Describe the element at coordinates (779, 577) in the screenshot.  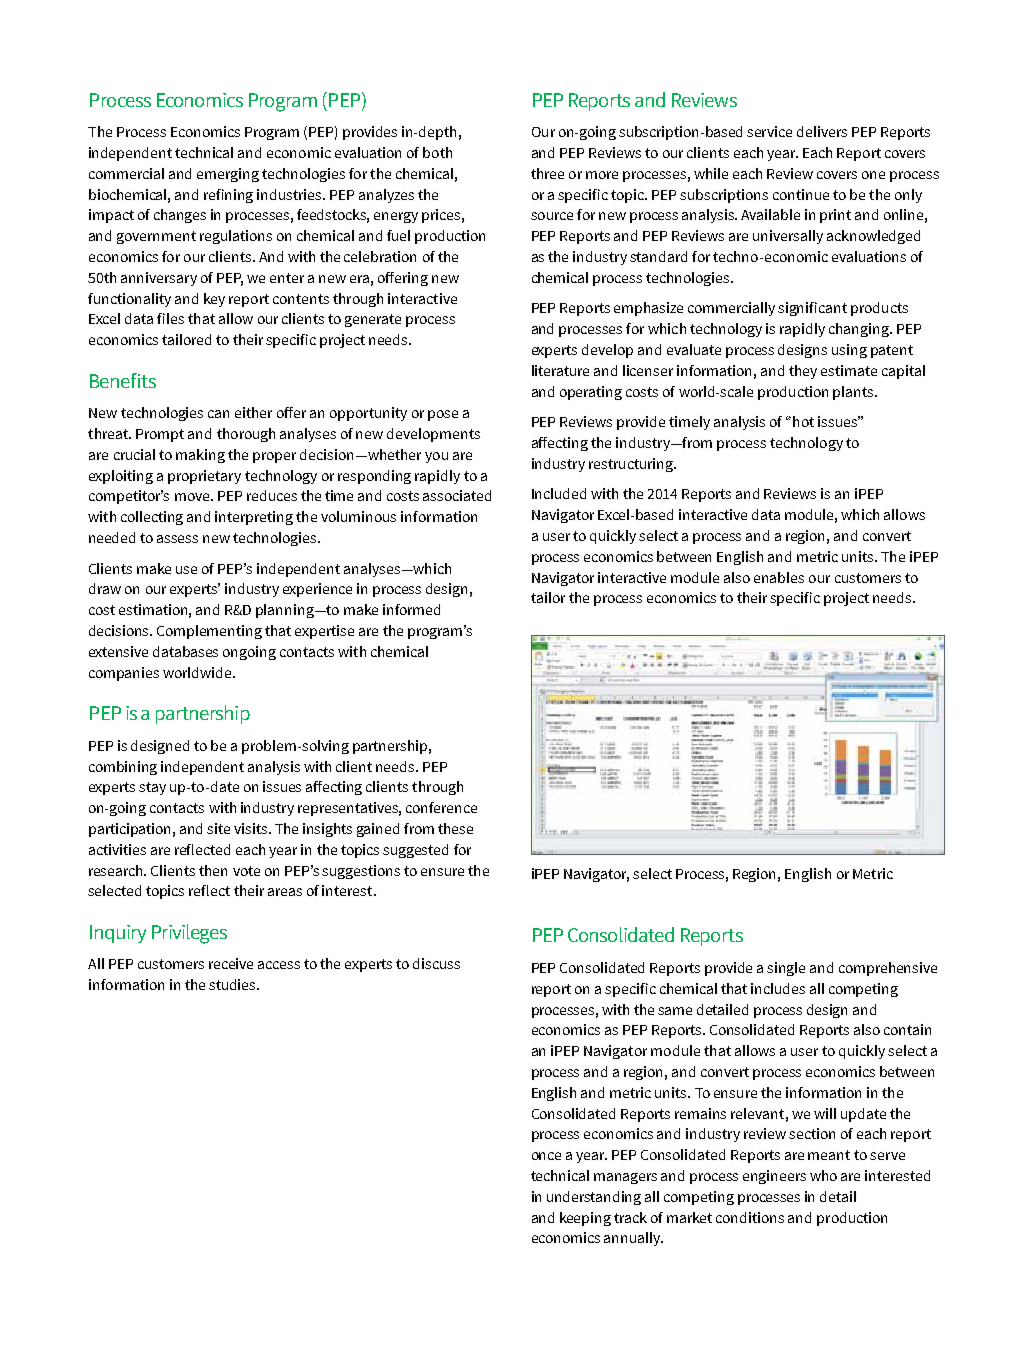
I see `enables` at that location.
